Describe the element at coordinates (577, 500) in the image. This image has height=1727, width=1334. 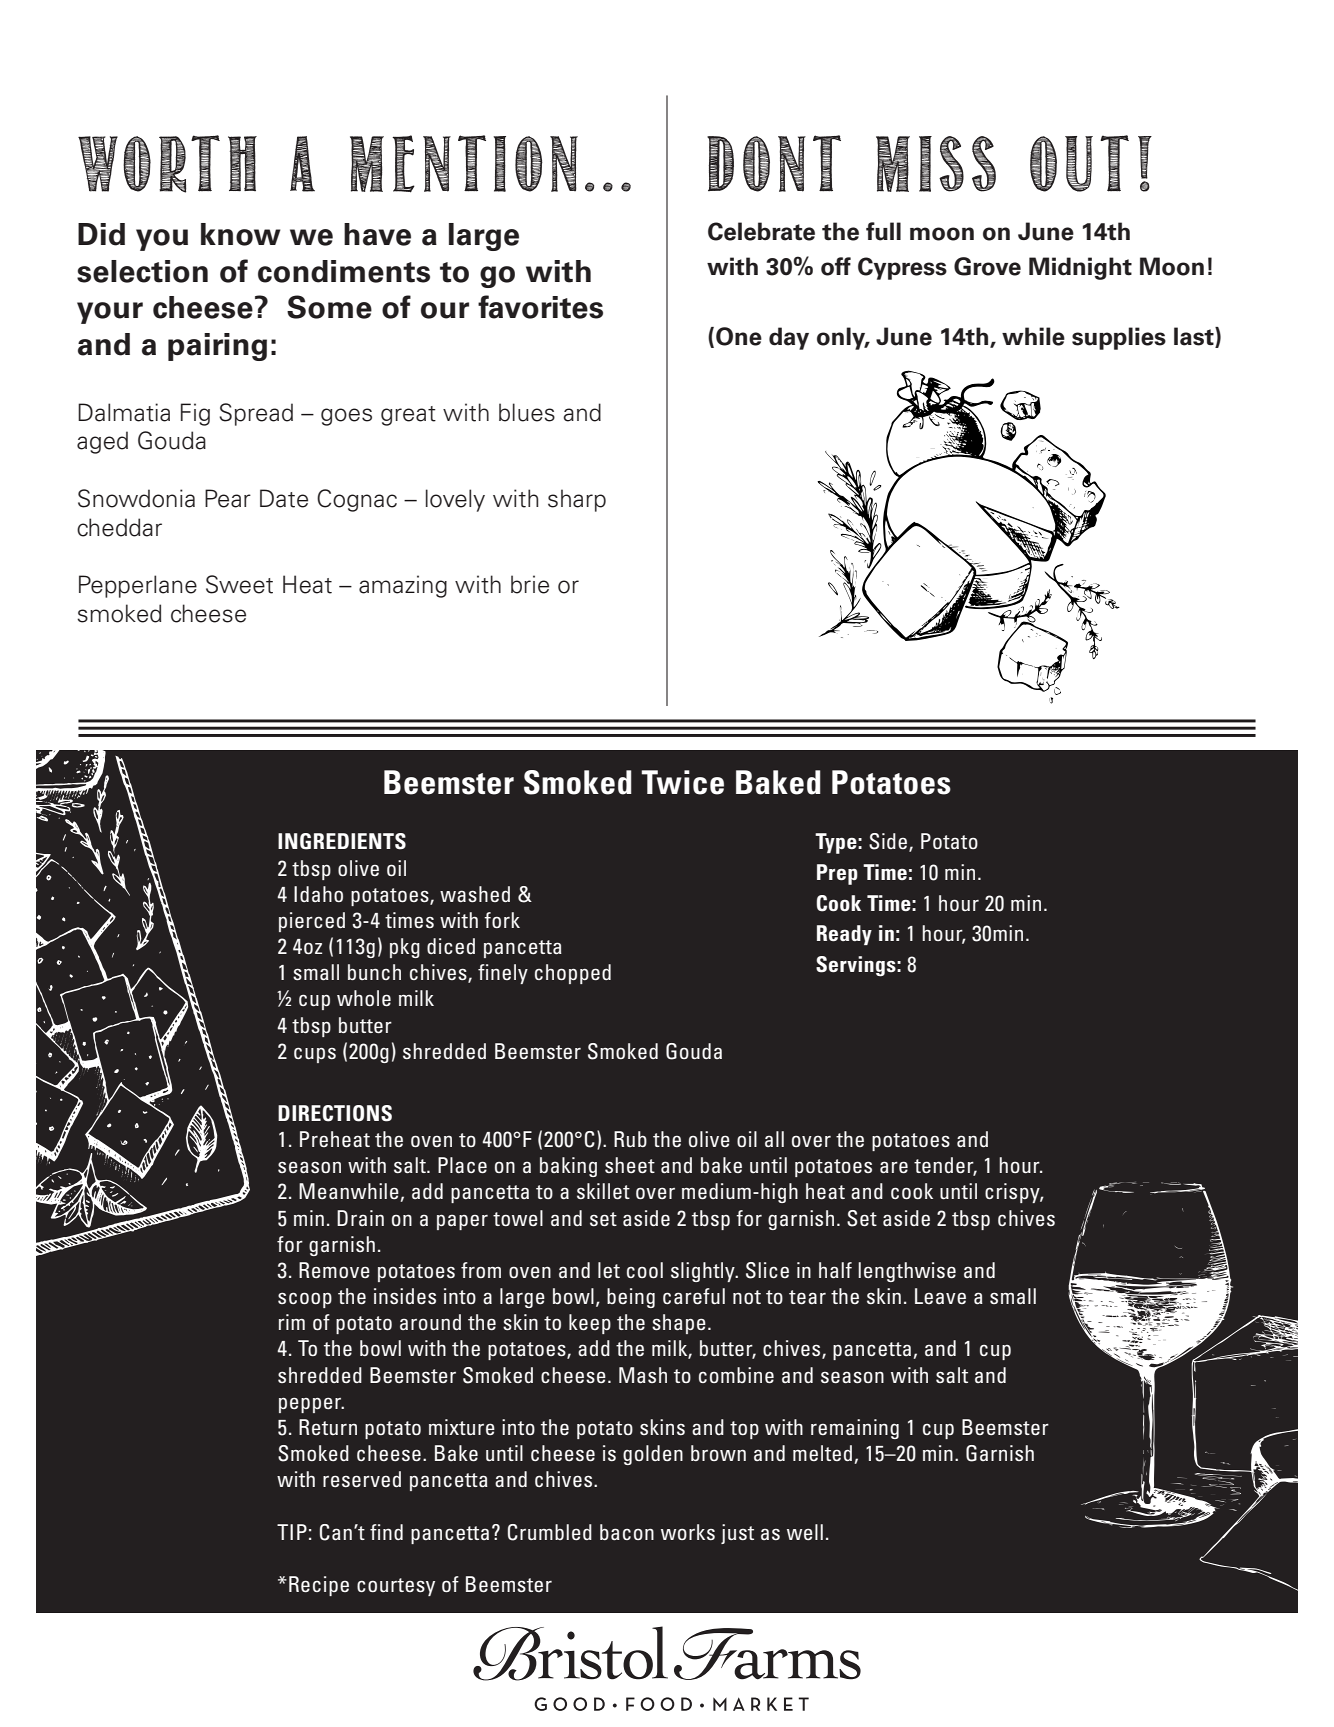
I see `sharp` at that location.
